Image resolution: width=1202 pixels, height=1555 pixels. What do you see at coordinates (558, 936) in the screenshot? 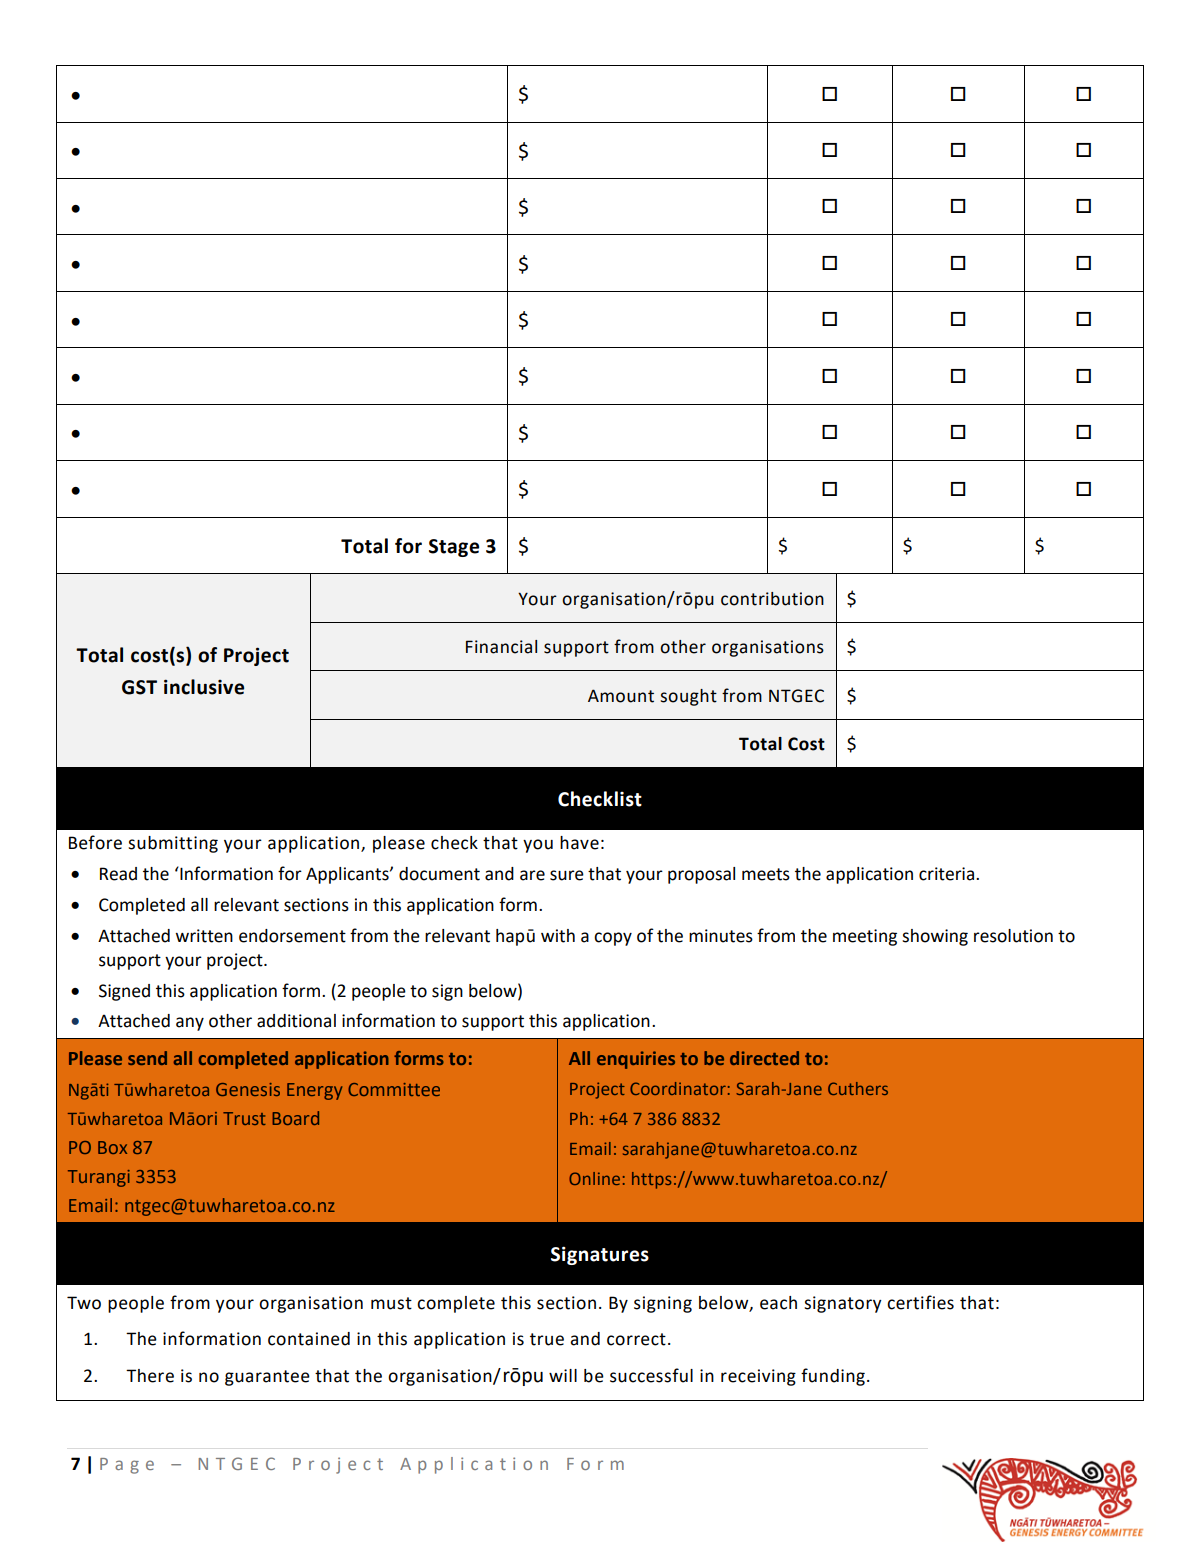
I see `with` at bounding box center [558, 936].
